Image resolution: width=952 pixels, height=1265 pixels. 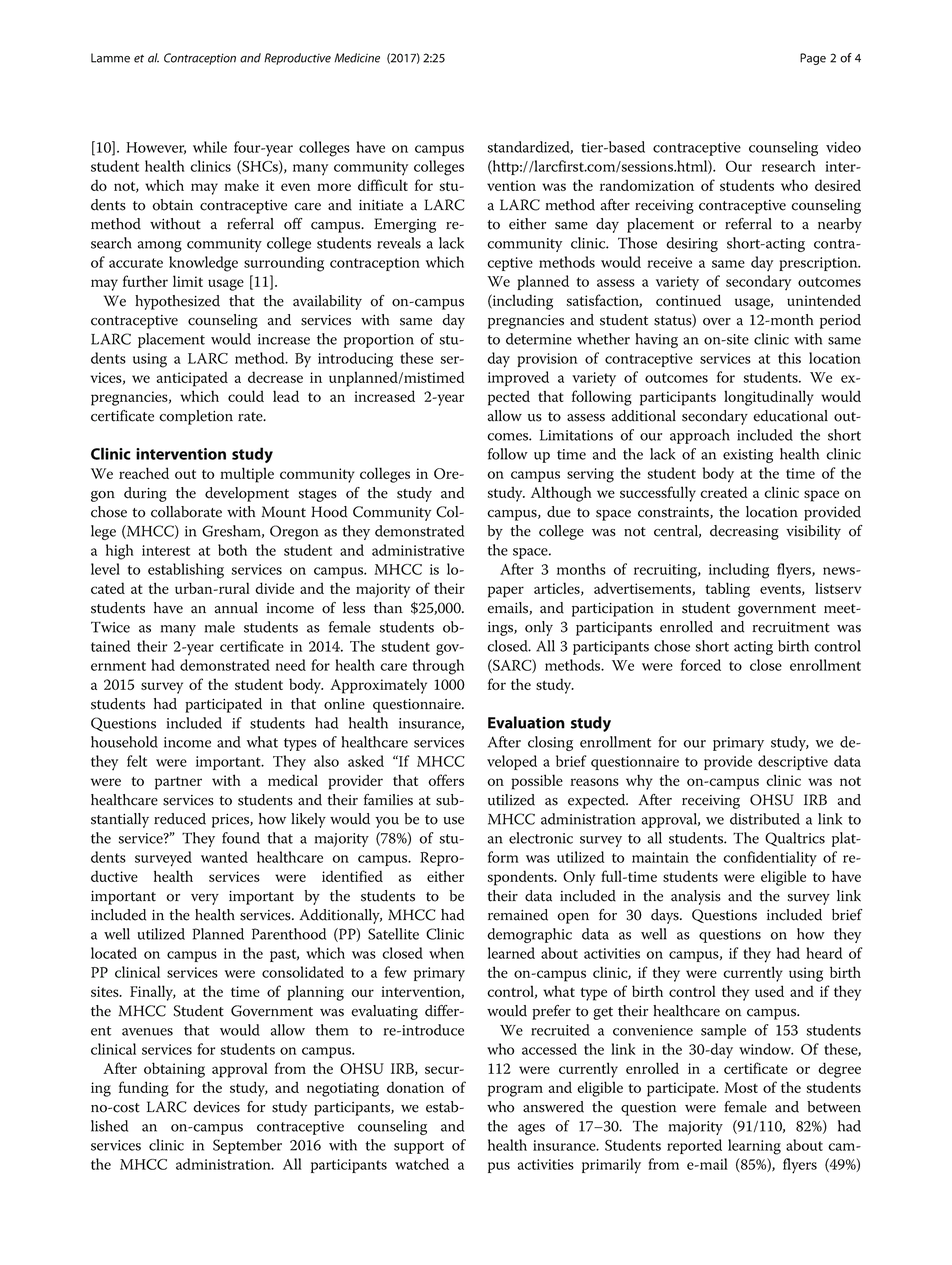 What do you see at coordinates (748, 456) in the screenshot?
I see `existing` at bounding box center [748, 456].
